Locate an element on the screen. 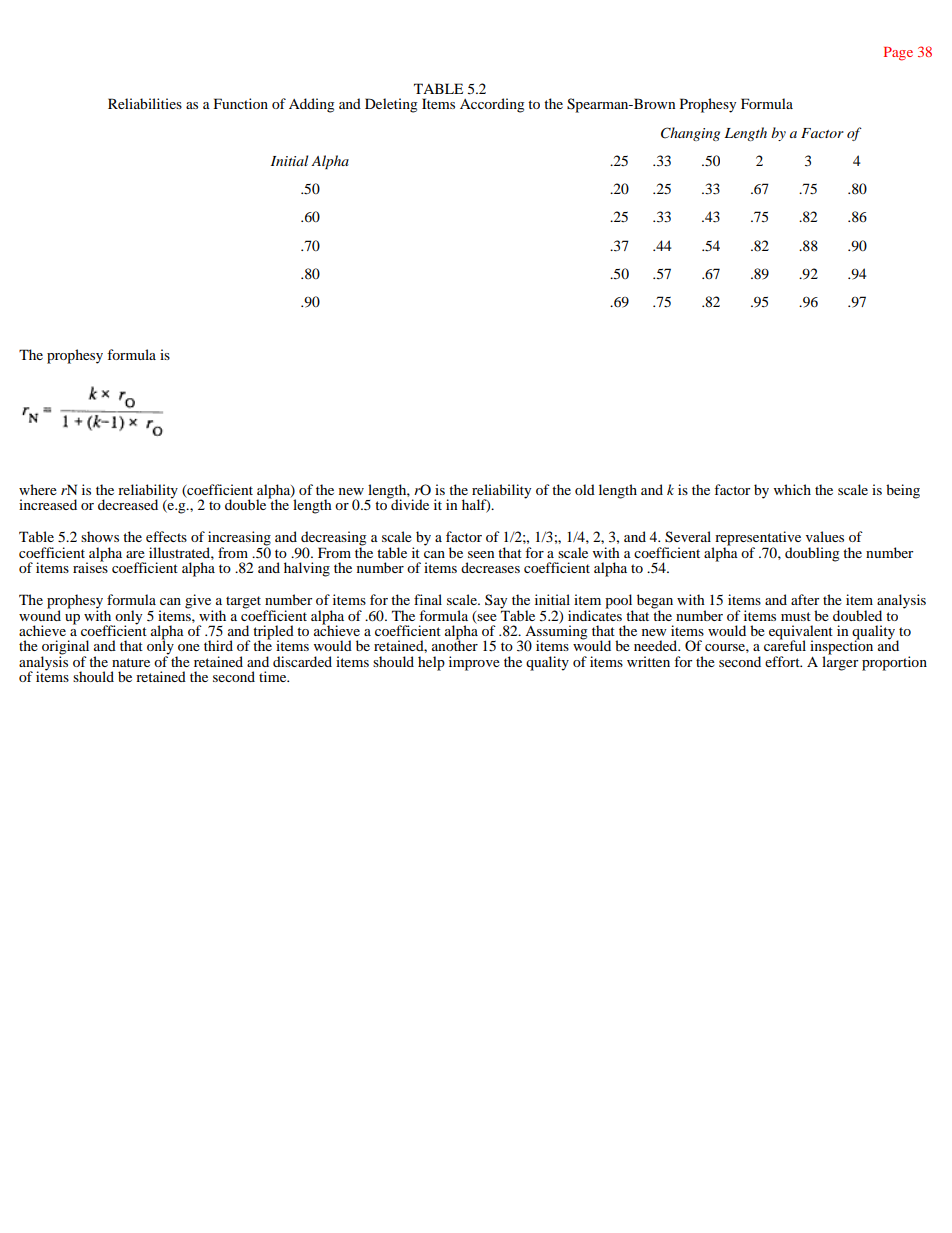 Image resolution: width=952 pixels, height=1233 pixels. According is located at coordinates (492, 105).
